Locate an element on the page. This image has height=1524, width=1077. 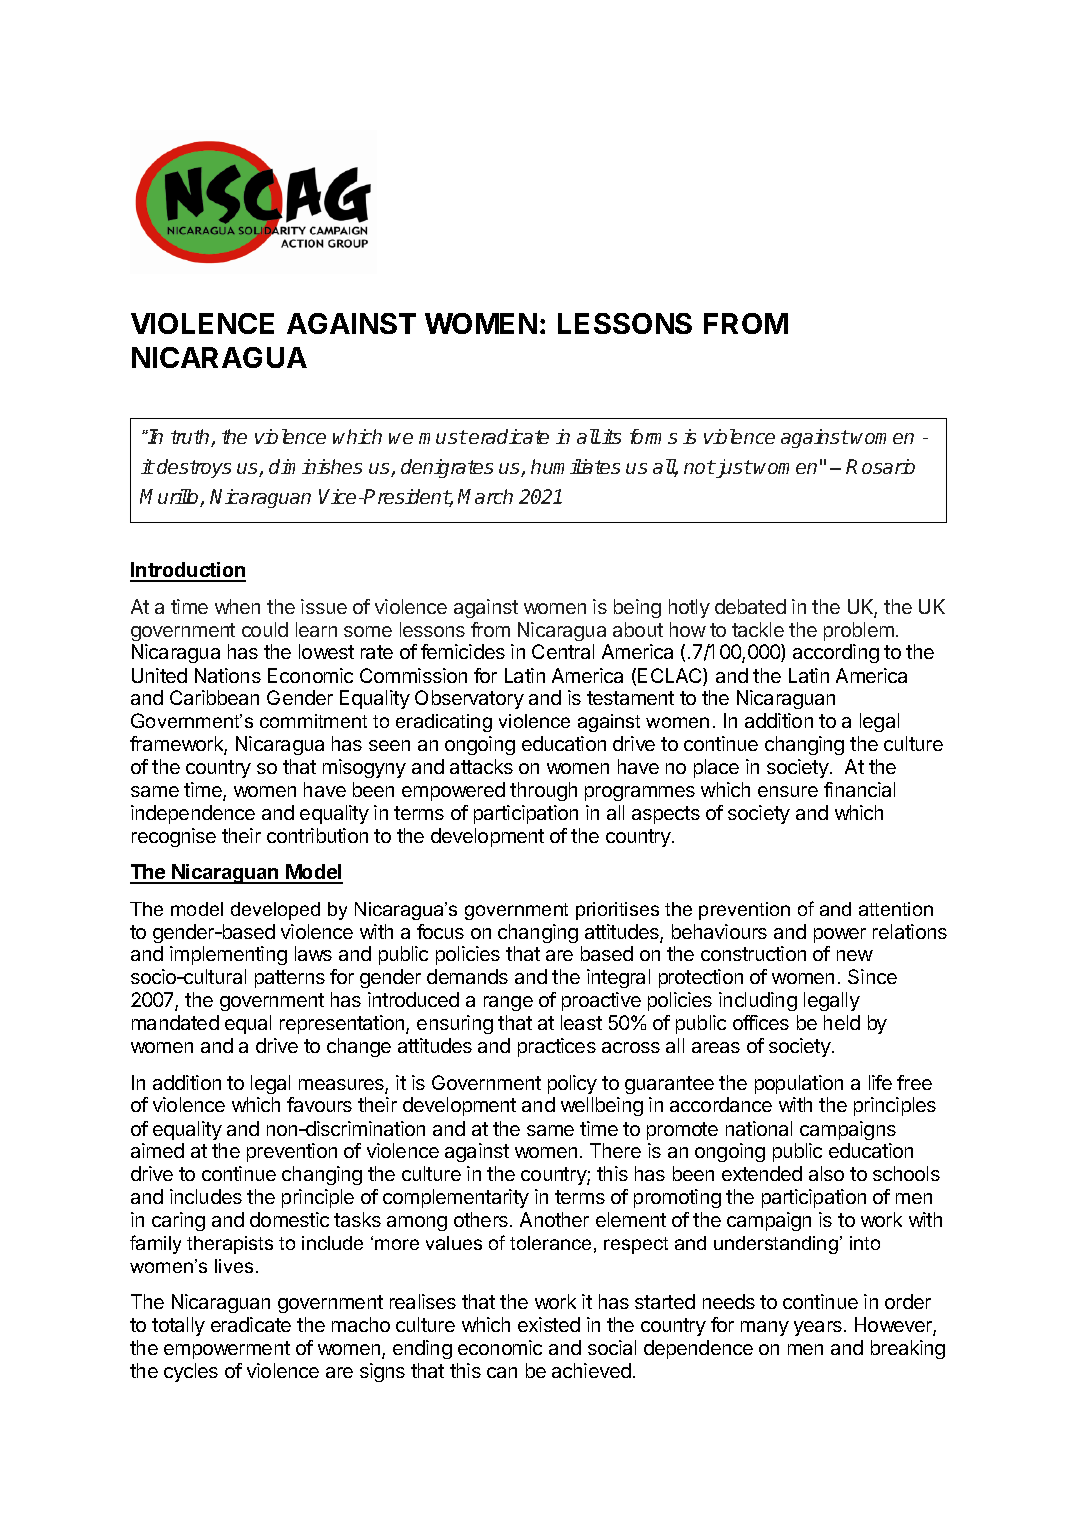
Rosario is located at coordinates (880, 466).
